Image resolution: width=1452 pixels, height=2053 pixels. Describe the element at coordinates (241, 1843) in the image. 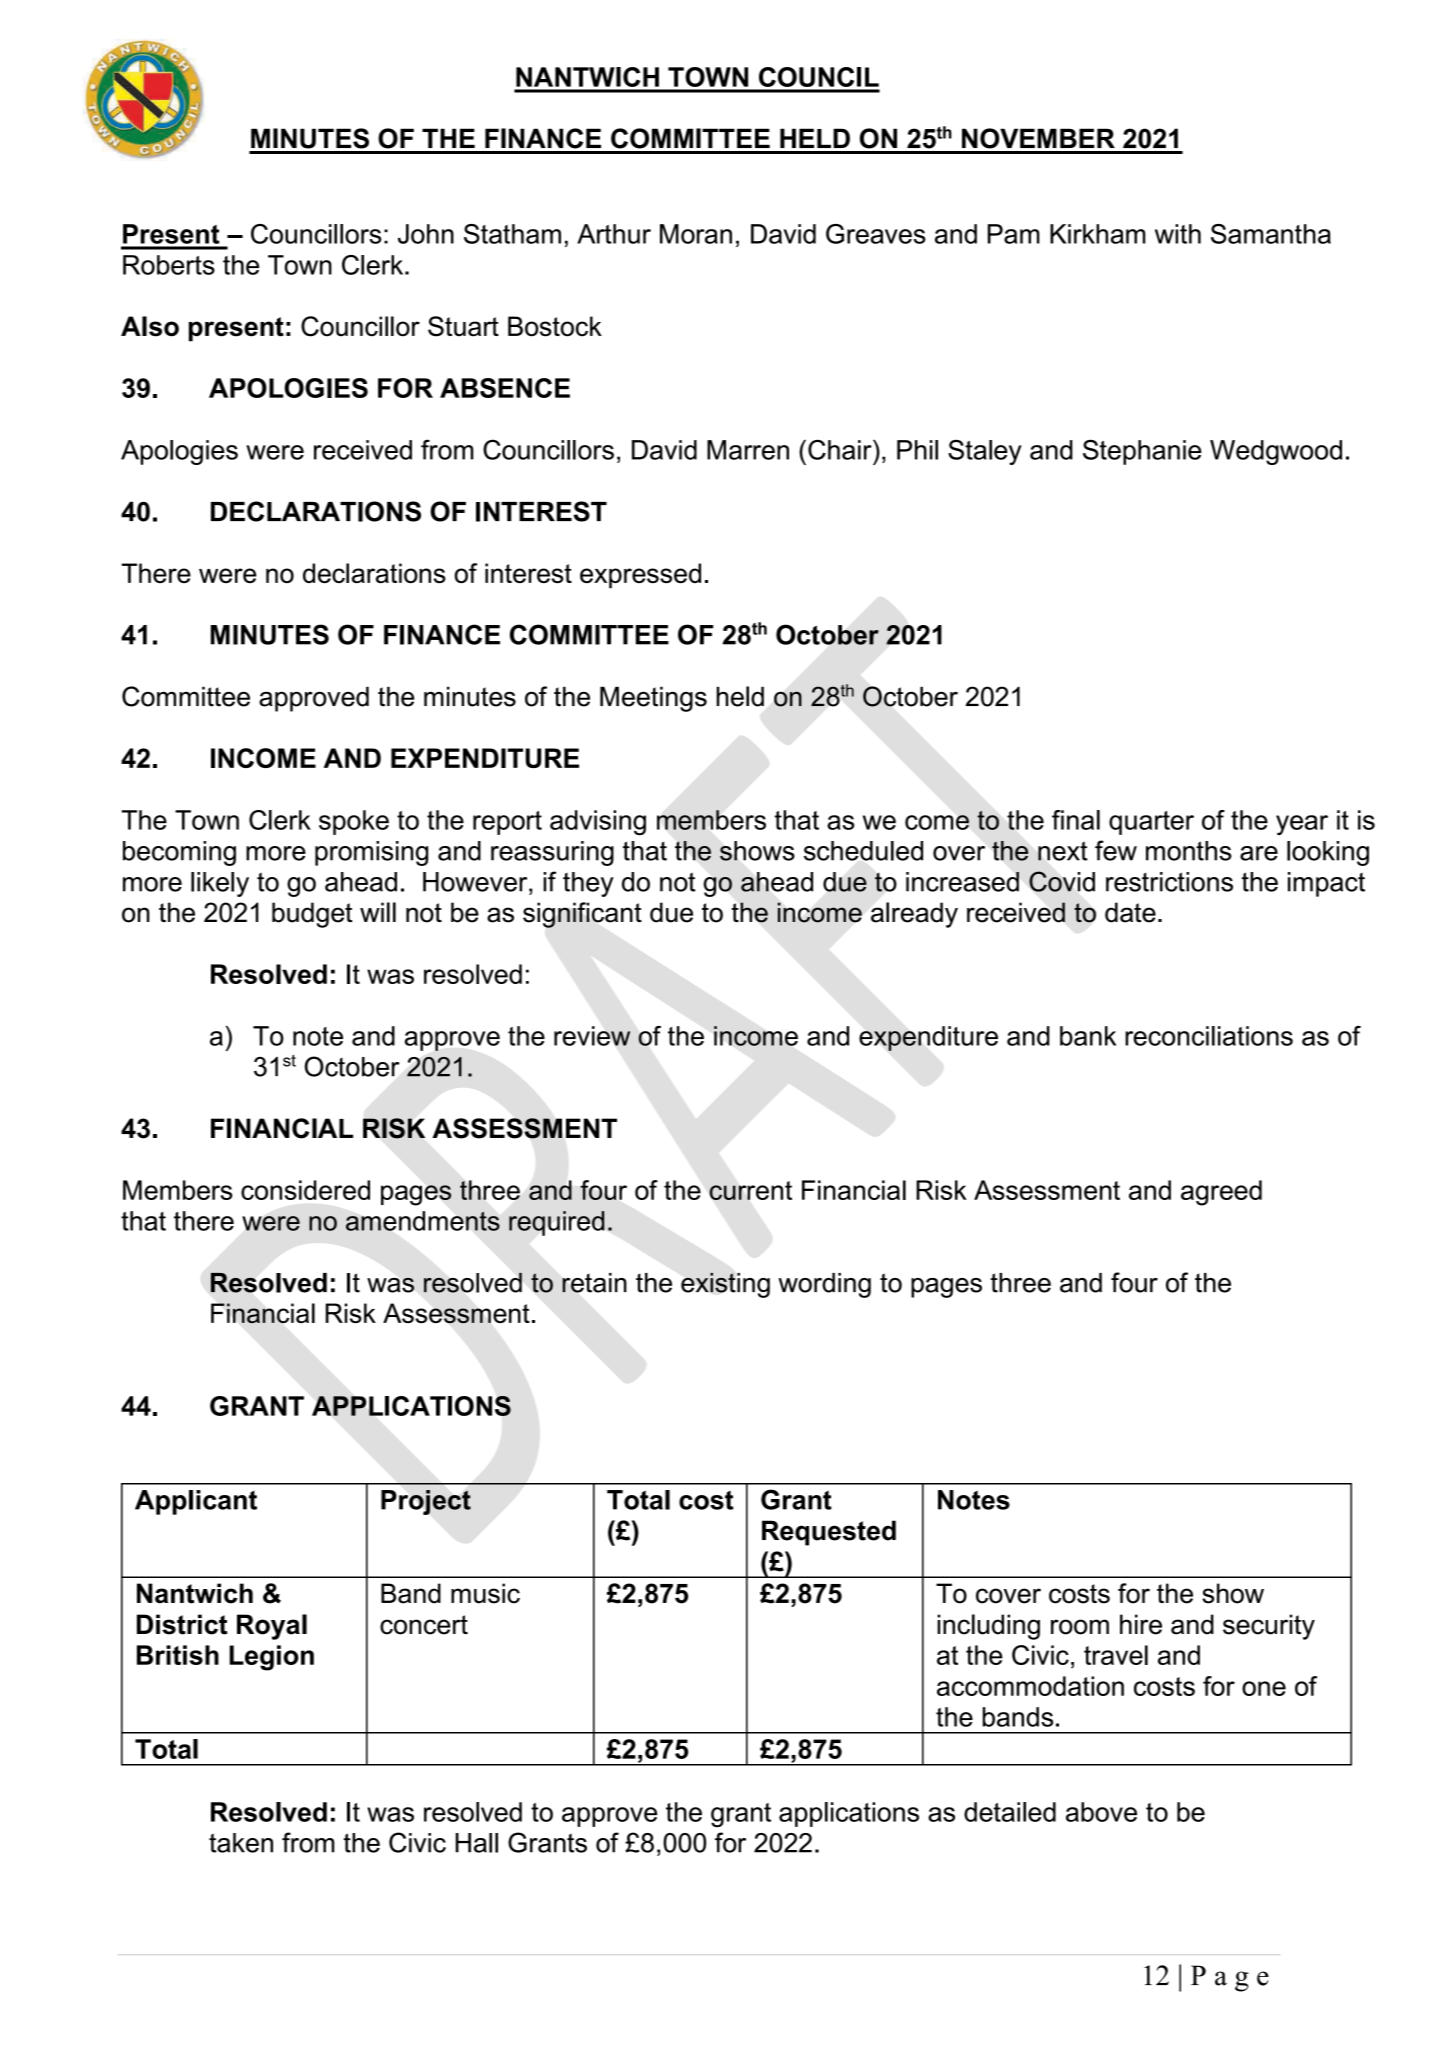

I see `taken` at that location.
